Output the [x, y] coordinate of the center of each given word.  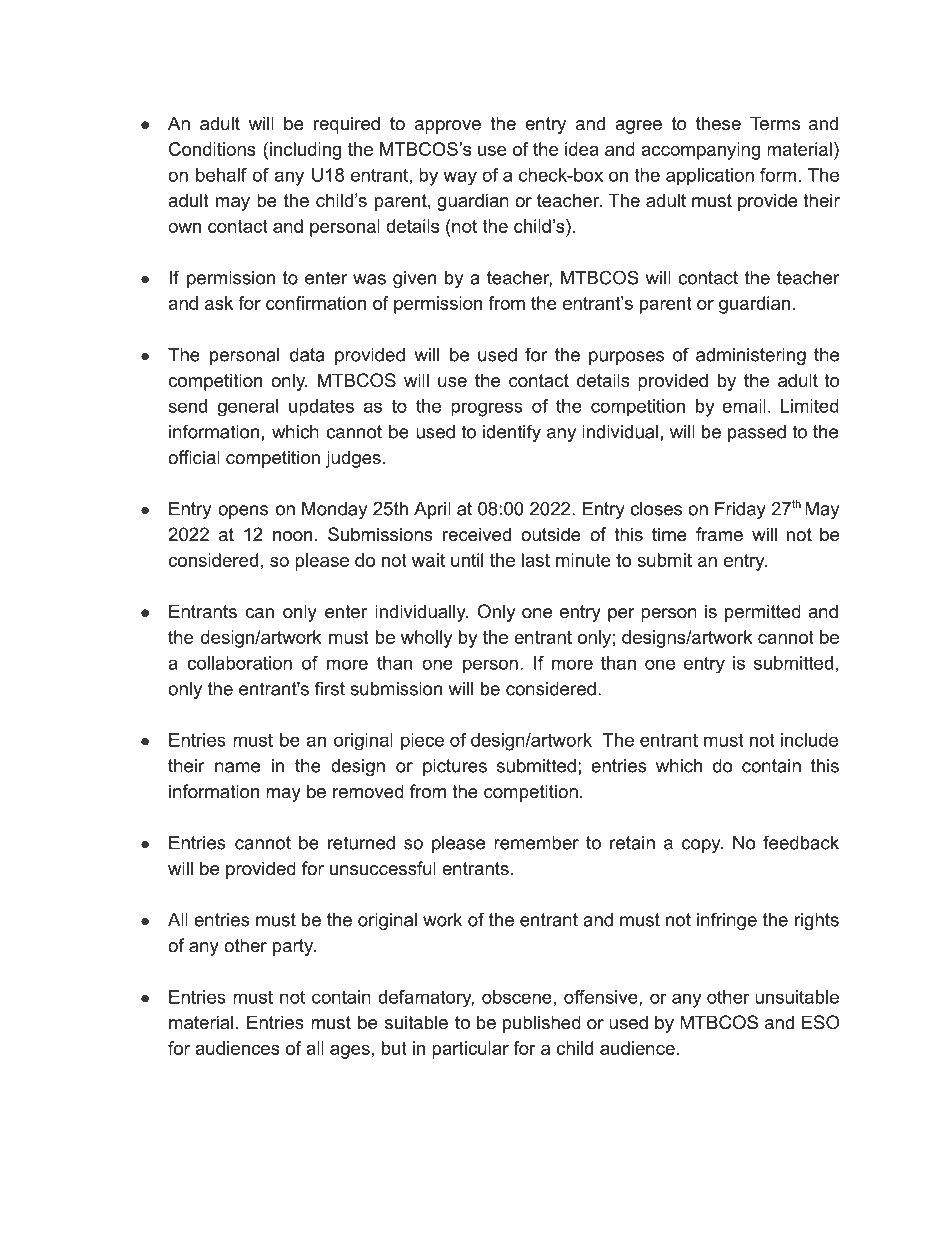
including [305, 151]
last [536, 560]
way [460, 178]
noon [292, 536]
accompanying [700, 151]
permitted [763, 613]
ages [350, 1052]
